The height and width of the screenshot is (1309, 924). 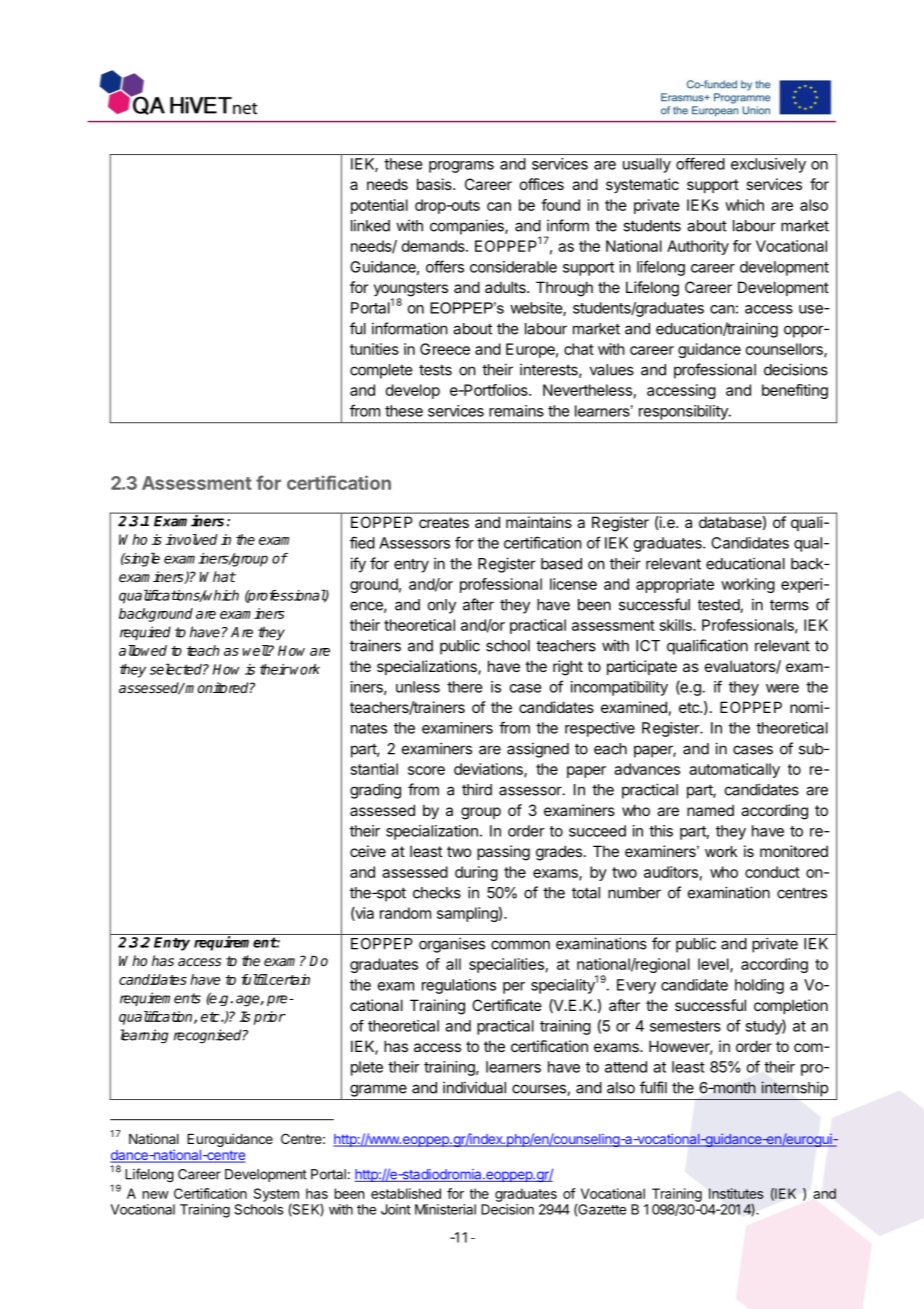 What do you see at coordinates (700, 163) in the screenshot?
I see `offered` at bounding box center [700, 163].
